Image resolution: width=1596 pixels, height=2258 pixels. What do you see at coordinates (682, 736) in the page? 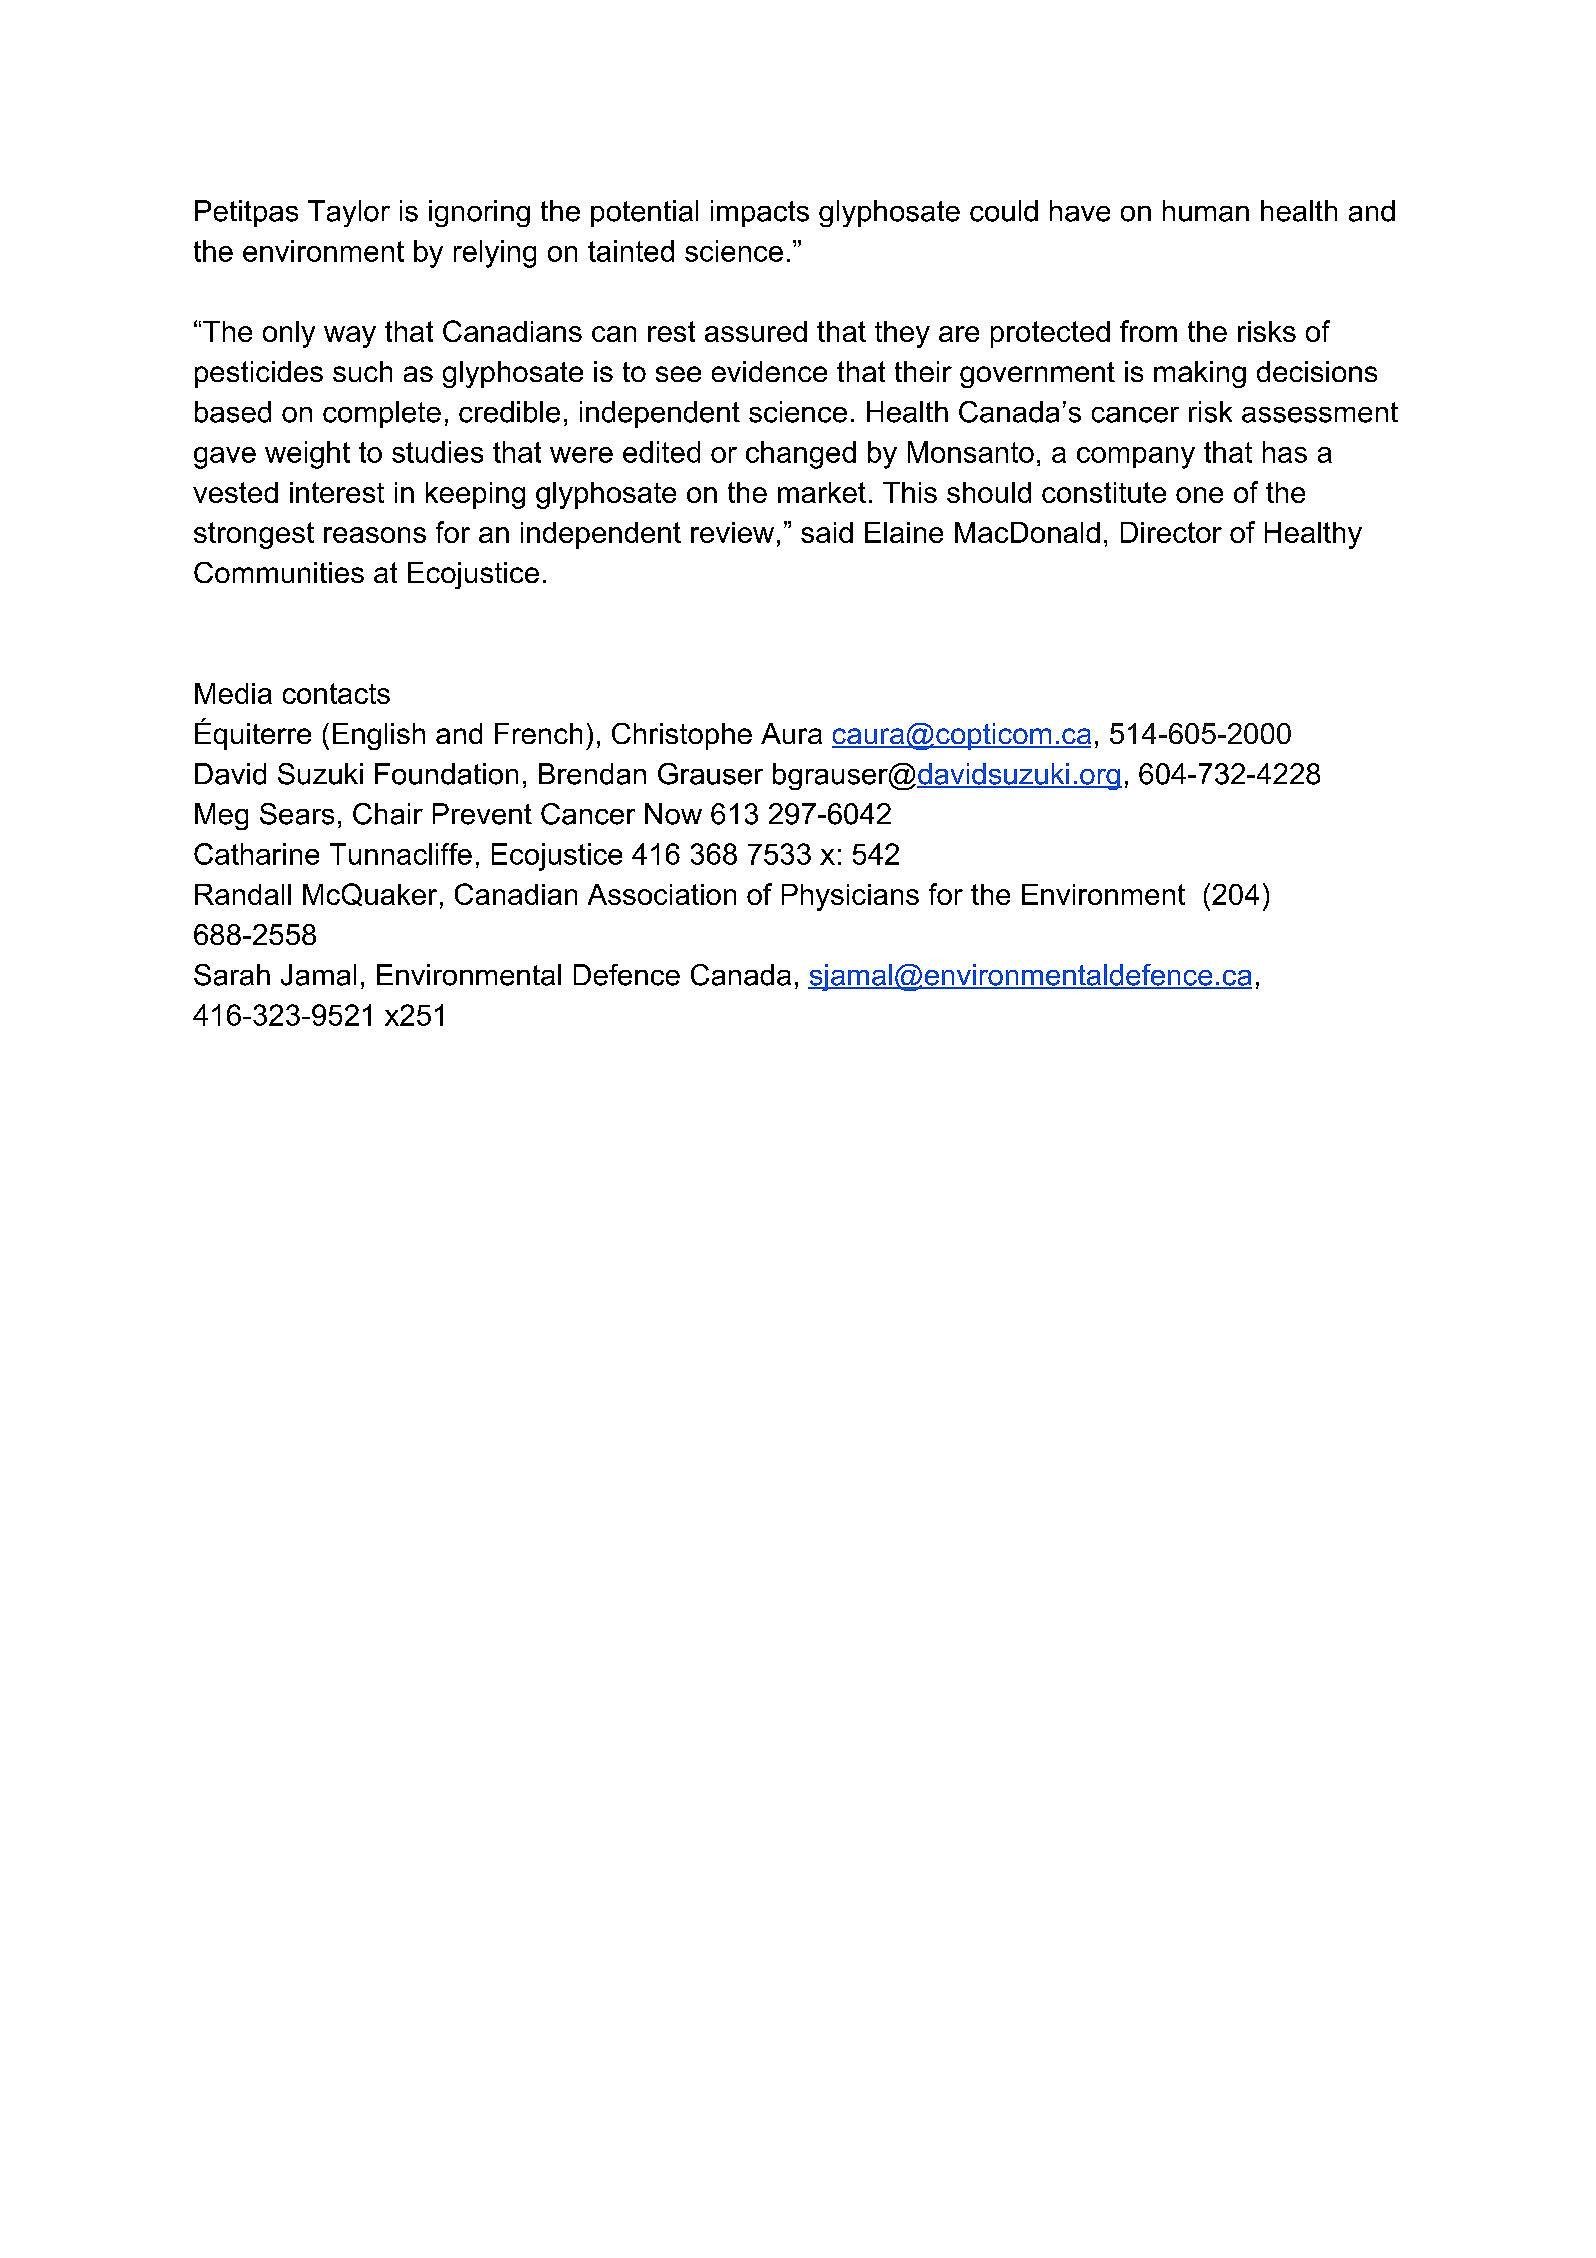
I see `Christophe` at bounding box center [682, 736].
